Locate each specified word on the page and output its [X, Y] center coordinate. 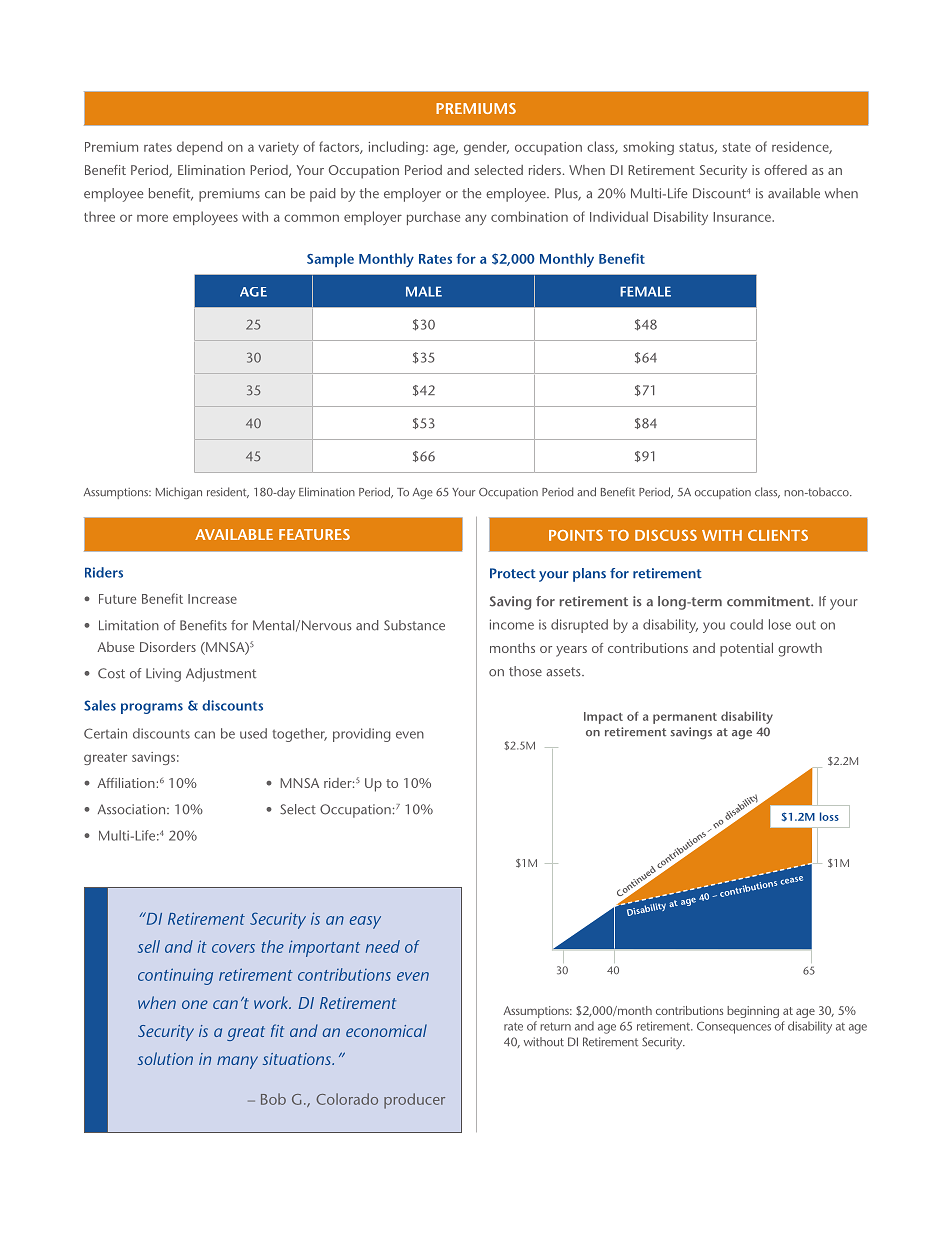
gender [486, 148]
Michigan [179, 493]
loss [829, 816]
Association [133, 809]
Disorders [168, 647]
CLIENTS [778, 535]
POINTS [576, 535]
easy [365, 922]
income [512, 624]
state [737, 147]
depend [200, 148]
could [746, 624]
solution [165, 1058]
